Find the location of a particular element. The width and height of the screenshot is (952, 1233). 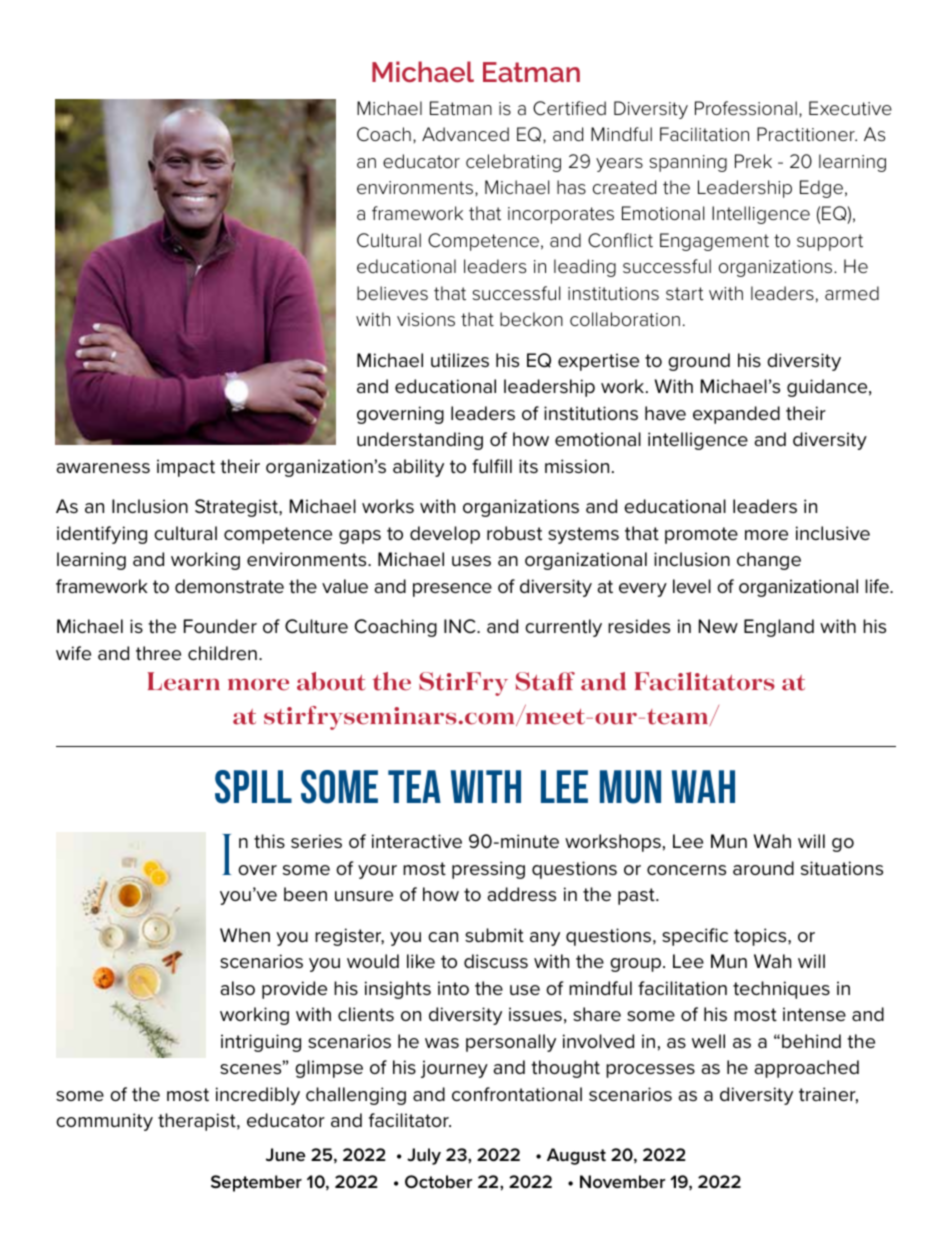

When is located at coordinates (245, 935).
